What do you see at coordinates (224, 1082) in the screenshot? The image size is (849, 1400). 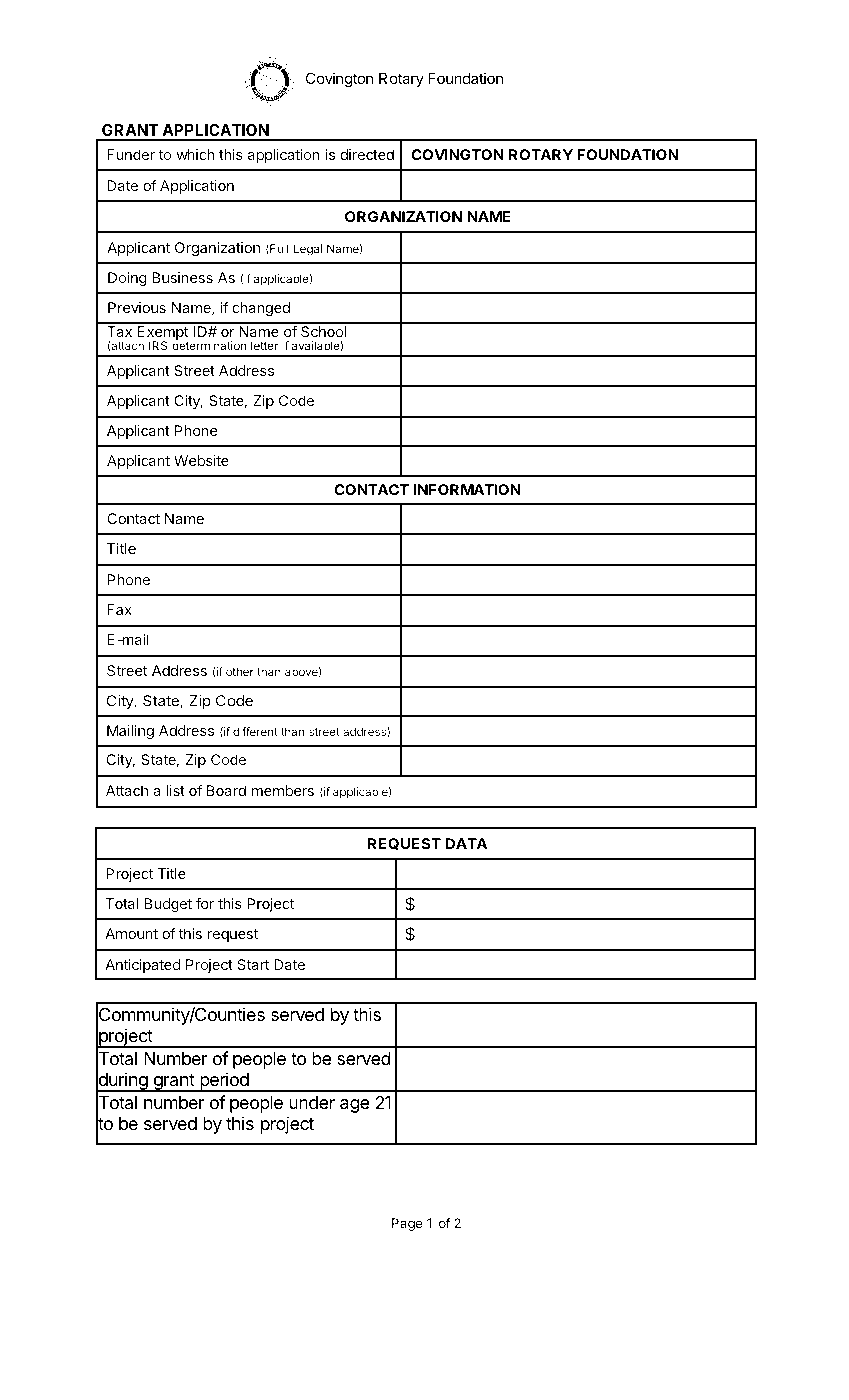 I see `period` at bounding box center [224, 1082].
